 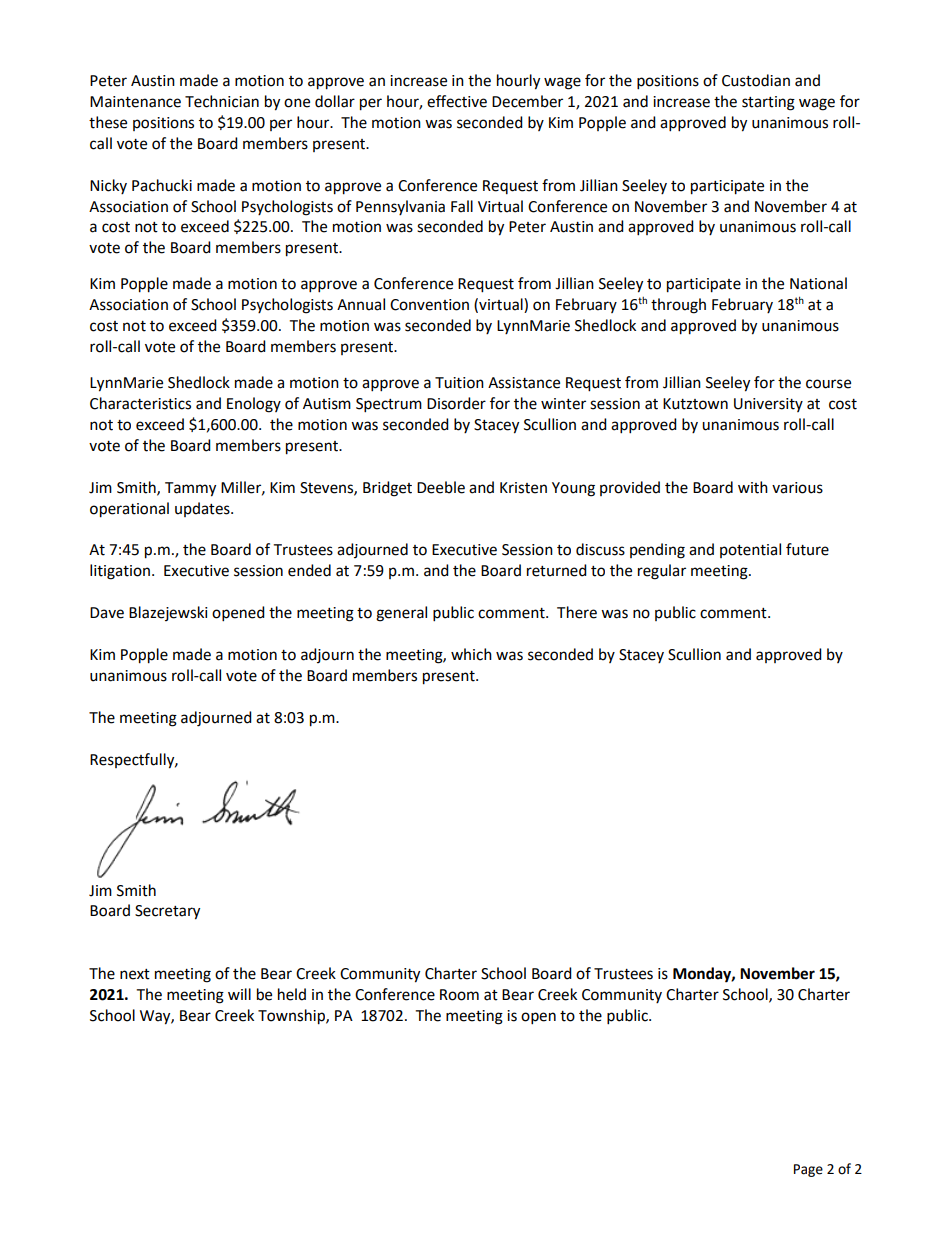 I want to click on with, so click(x=753, y=487).
